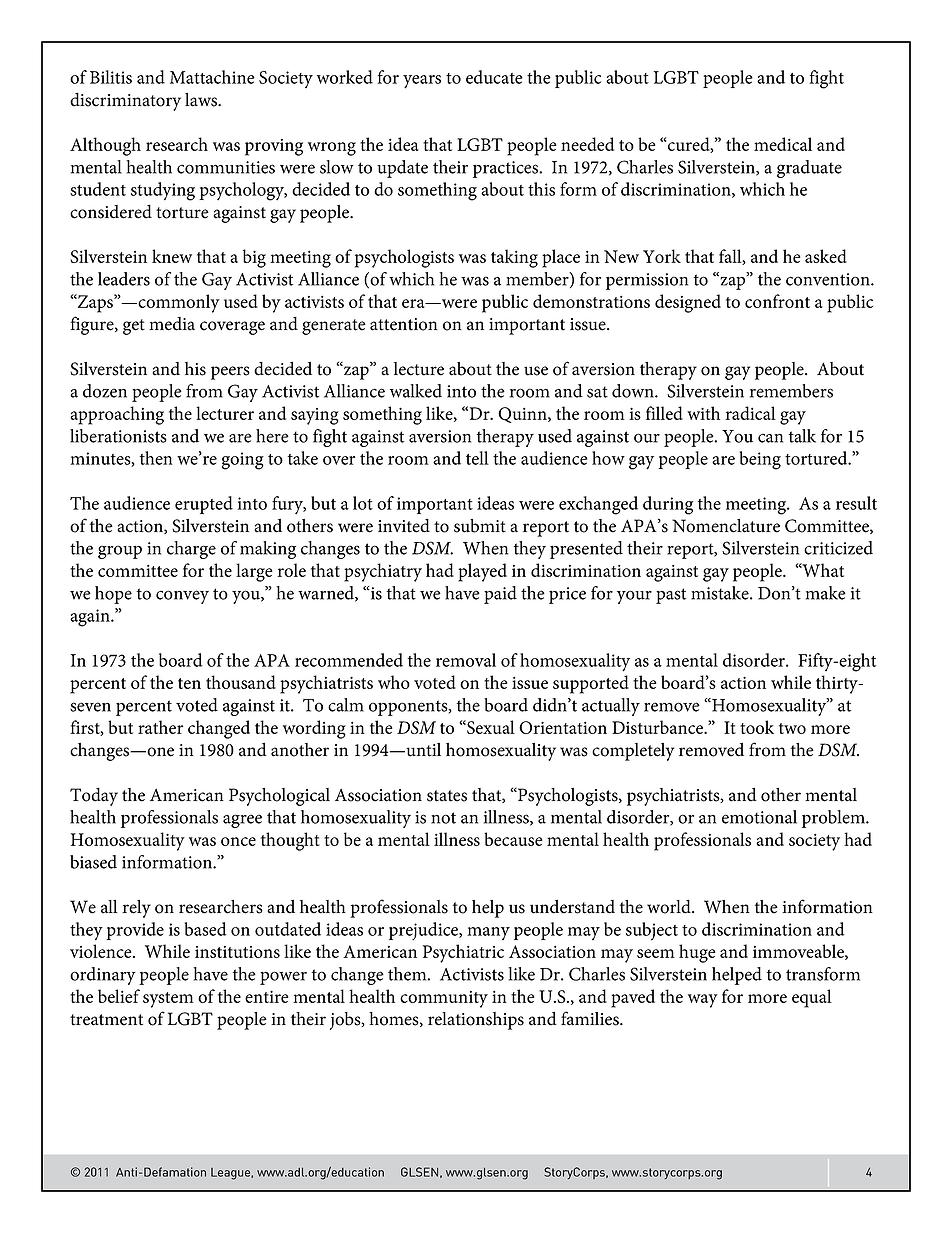 This document has height=1233, width=952. What do you see at coordinates (191, 550) in the document?
I see `charge` at bounding box center [191, 550].
